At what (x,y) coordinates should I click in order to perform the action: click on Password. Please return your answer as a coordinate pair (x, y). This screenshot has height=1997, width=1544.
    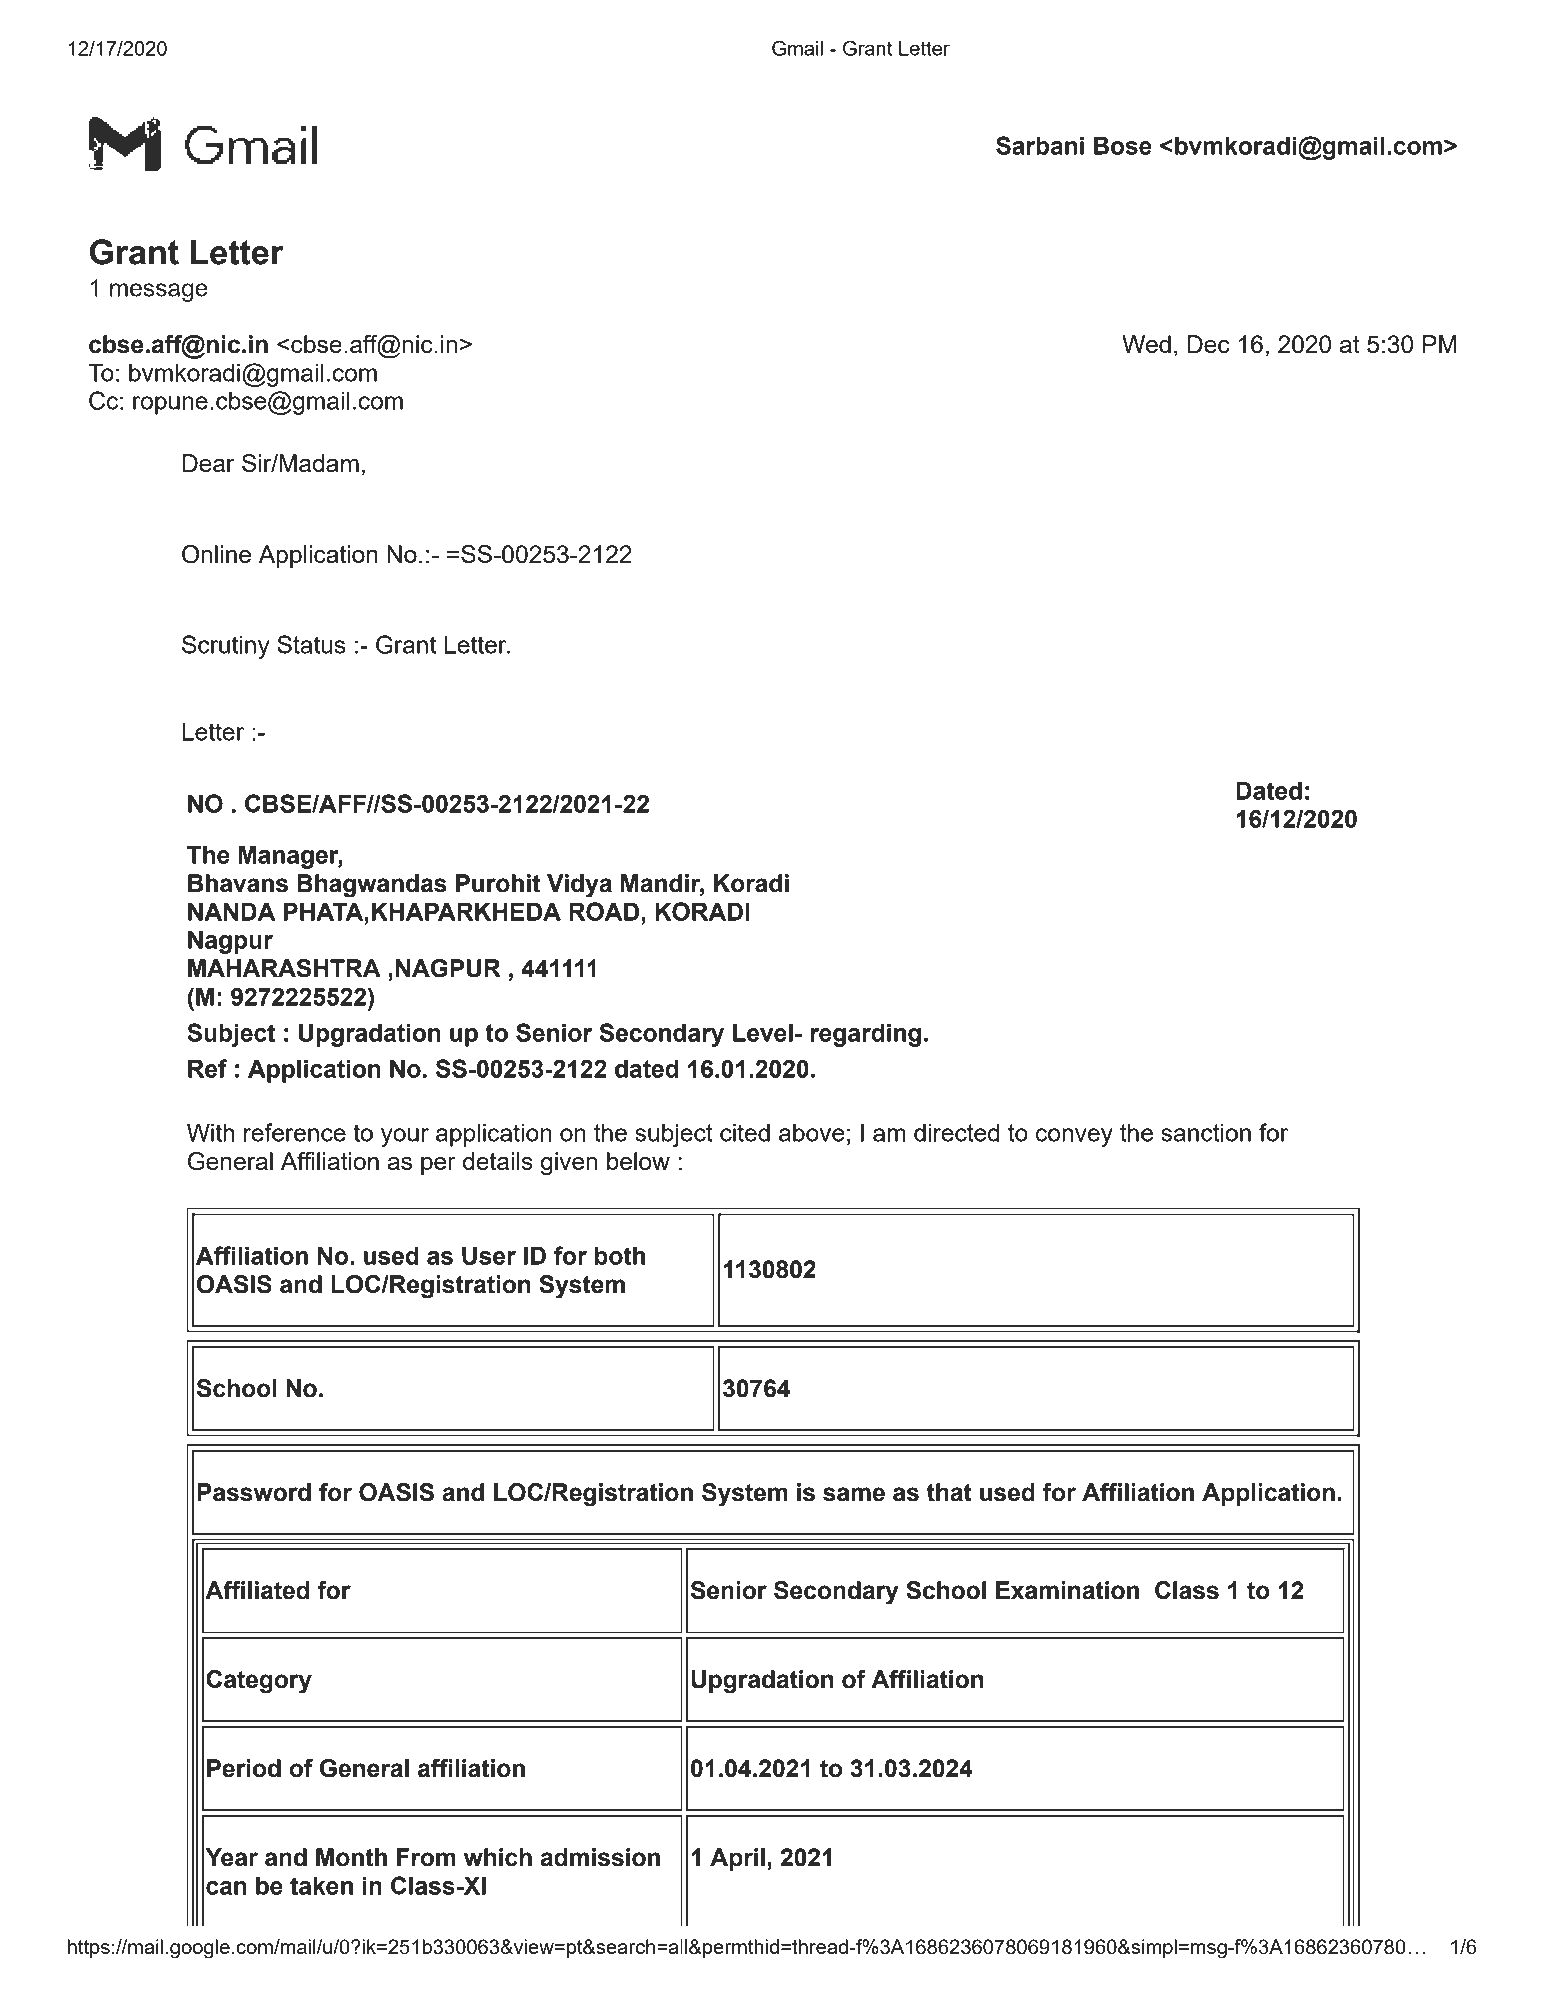
    Looking at the image, I should click on (254, 1492).
